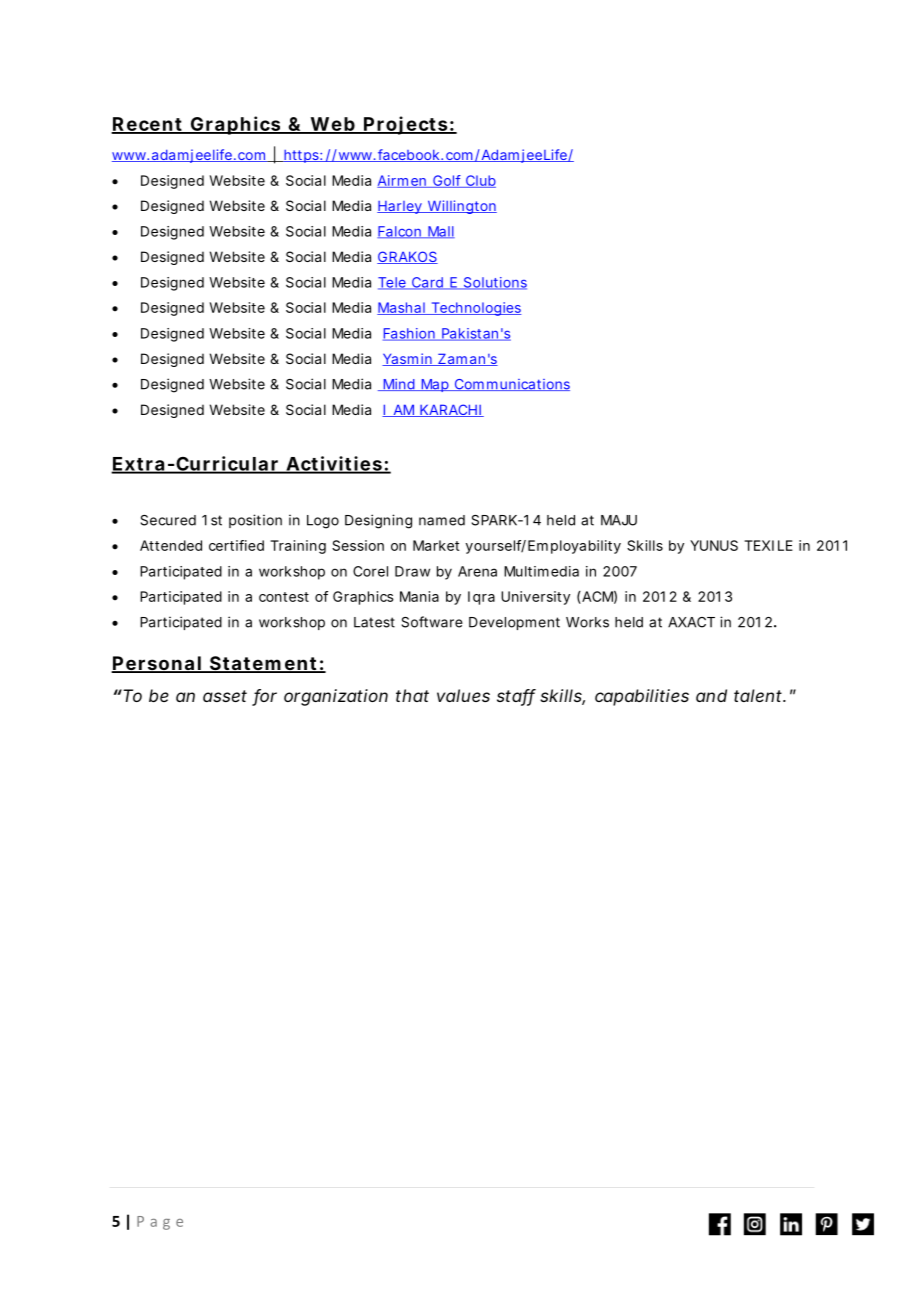 The image size is (924, 1308). I want to click on Solutions, so click(494, 283).
